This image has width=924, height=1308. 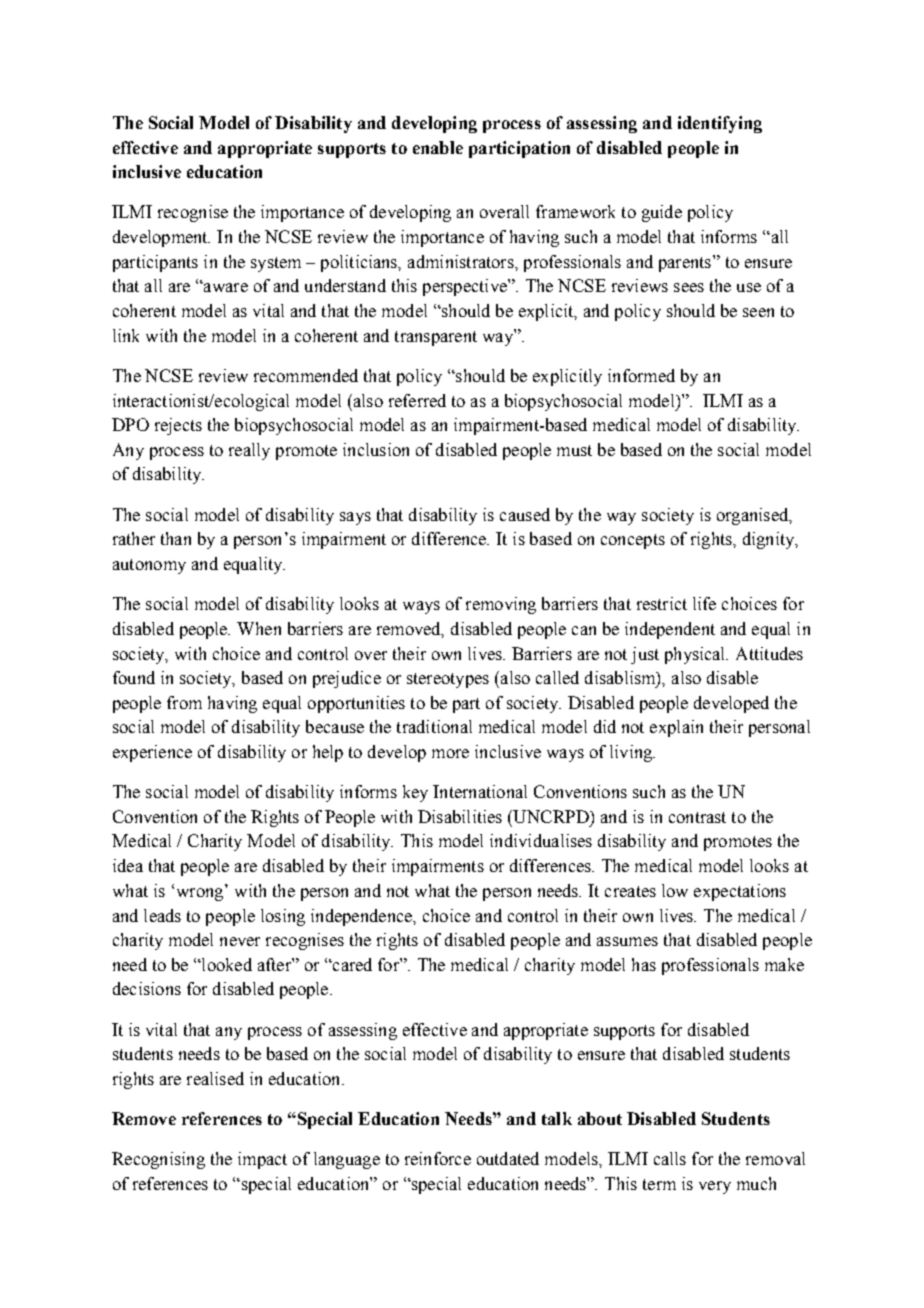 I want to click on stereotypes, so click(x=448, y=680).
